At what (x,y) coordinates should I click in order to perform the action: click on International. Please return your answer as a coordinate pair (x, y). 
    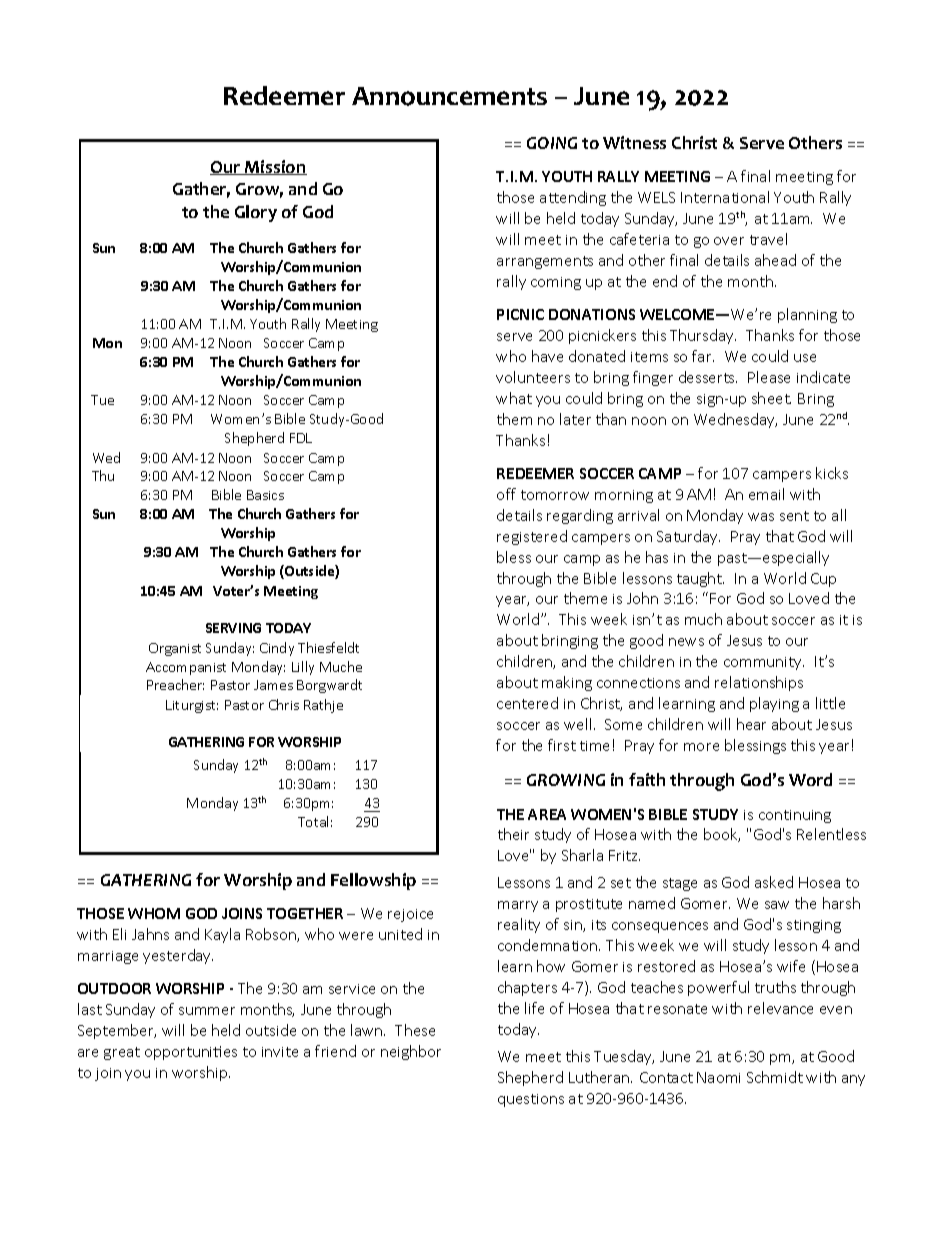
    Looking at the image, I should click on (725, 197).
